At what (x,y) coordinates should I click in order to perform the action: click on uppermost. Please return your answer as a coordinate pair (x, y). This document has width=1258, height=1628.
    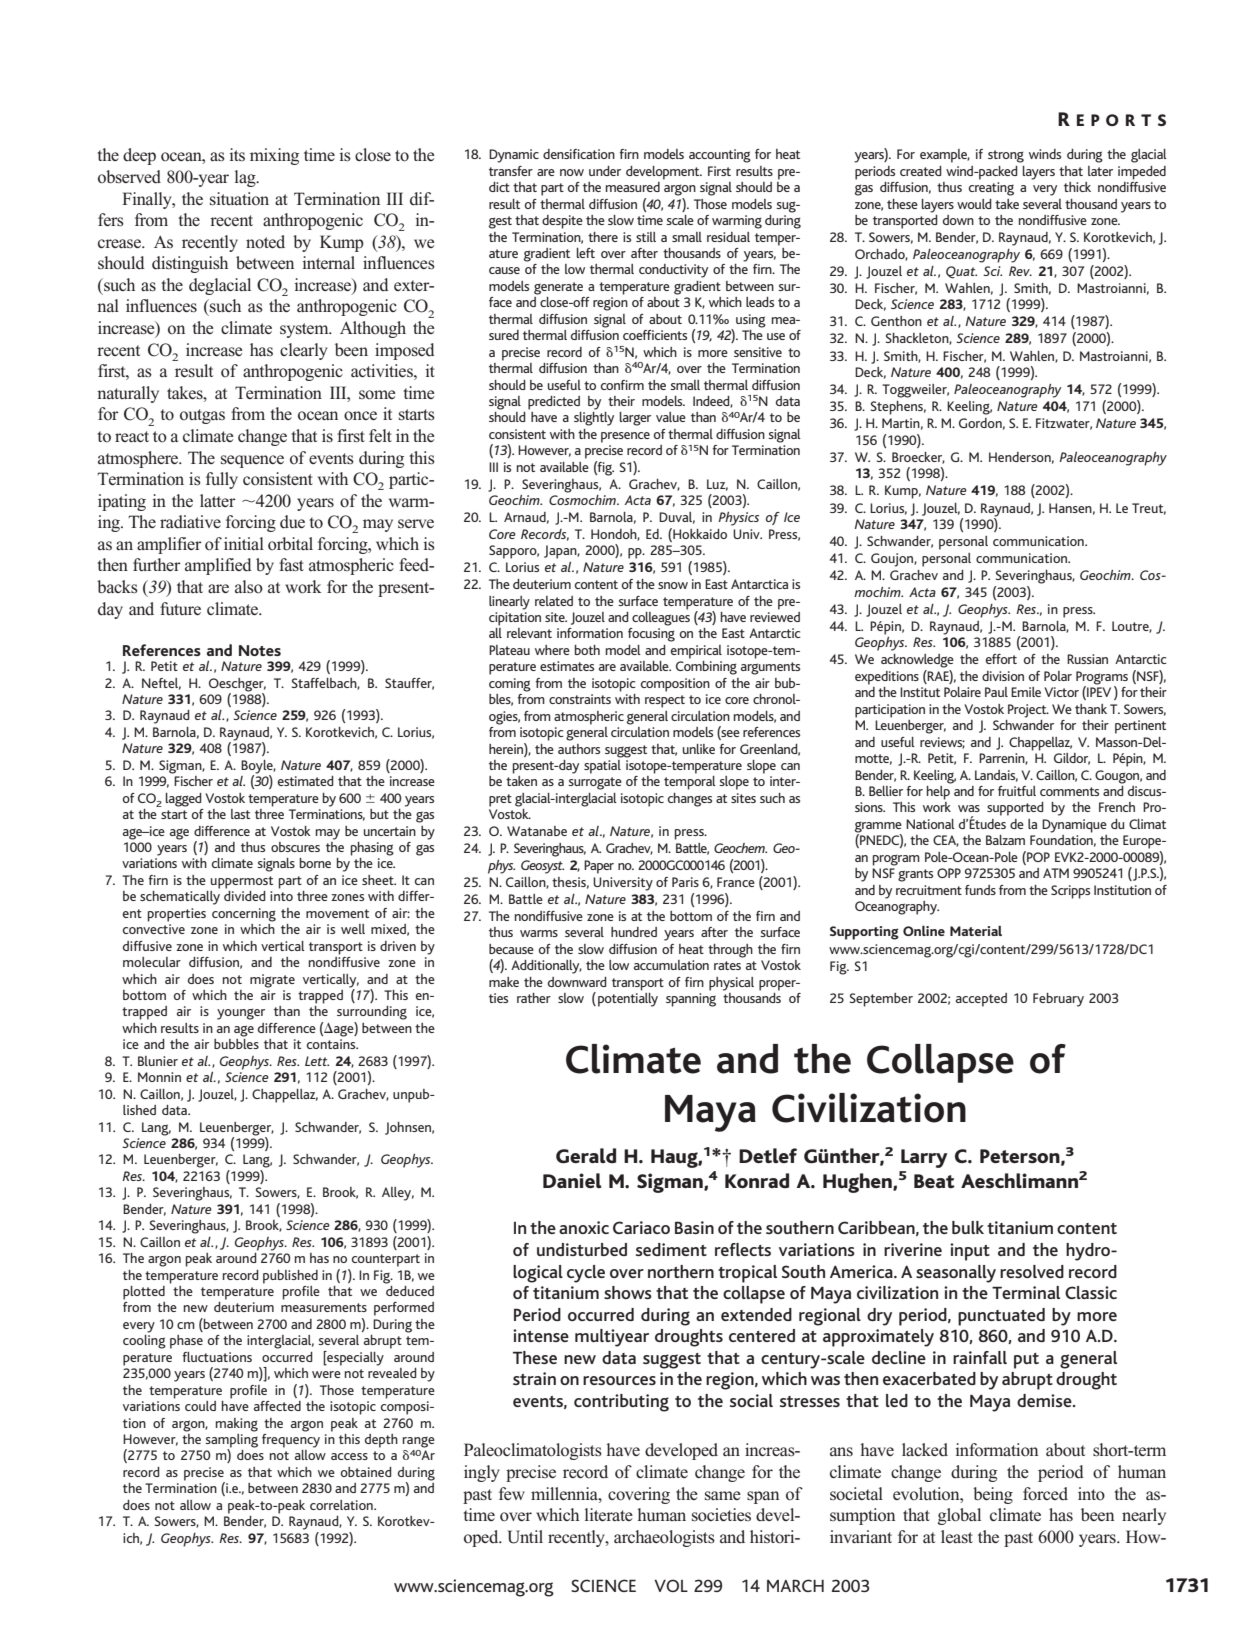
    Looking at the image, I should click on (242, 882).
